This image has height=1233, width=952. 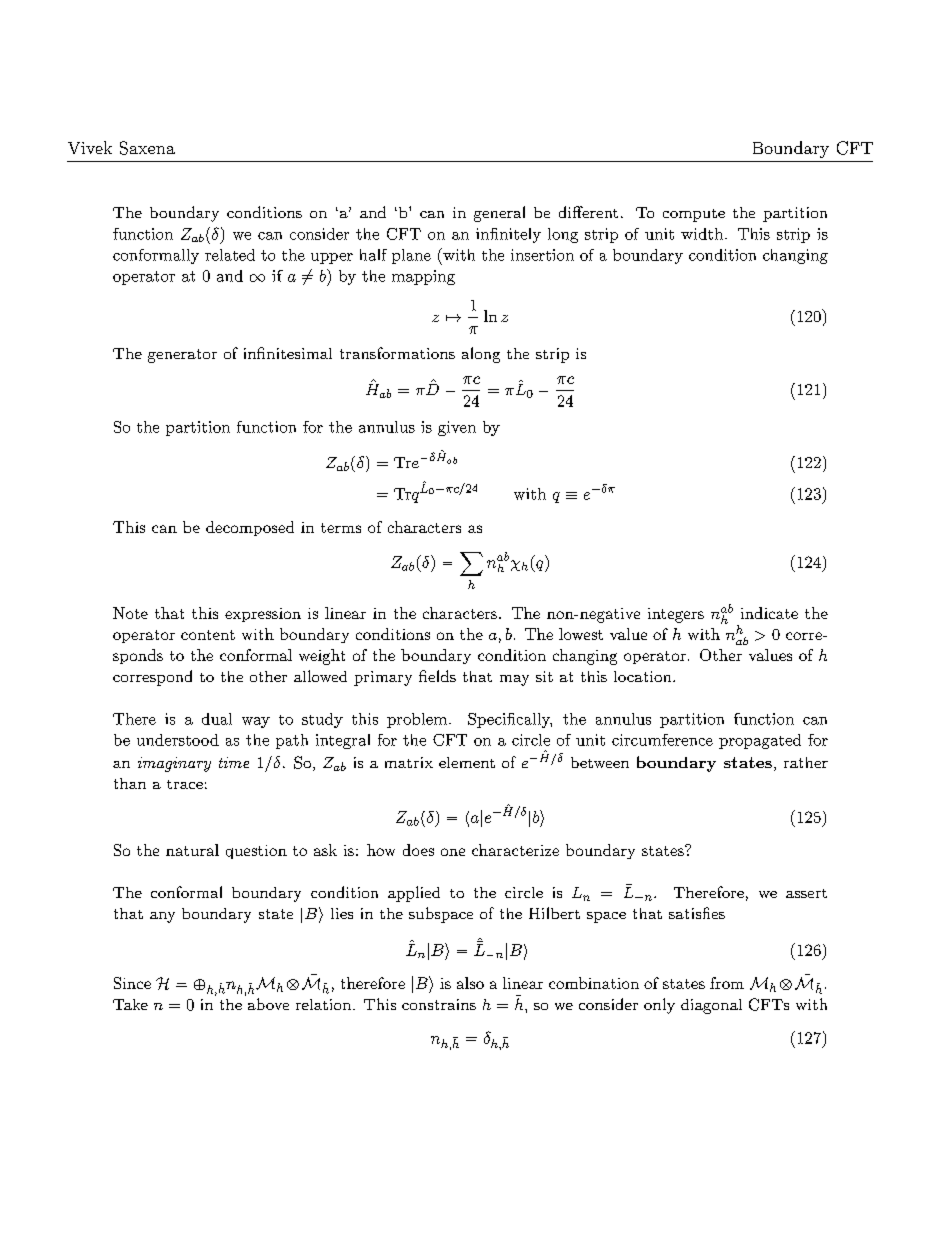 What do you see at coordinates (694, 215) in the image?
I see `compute` at bounding box center [694, 215].
